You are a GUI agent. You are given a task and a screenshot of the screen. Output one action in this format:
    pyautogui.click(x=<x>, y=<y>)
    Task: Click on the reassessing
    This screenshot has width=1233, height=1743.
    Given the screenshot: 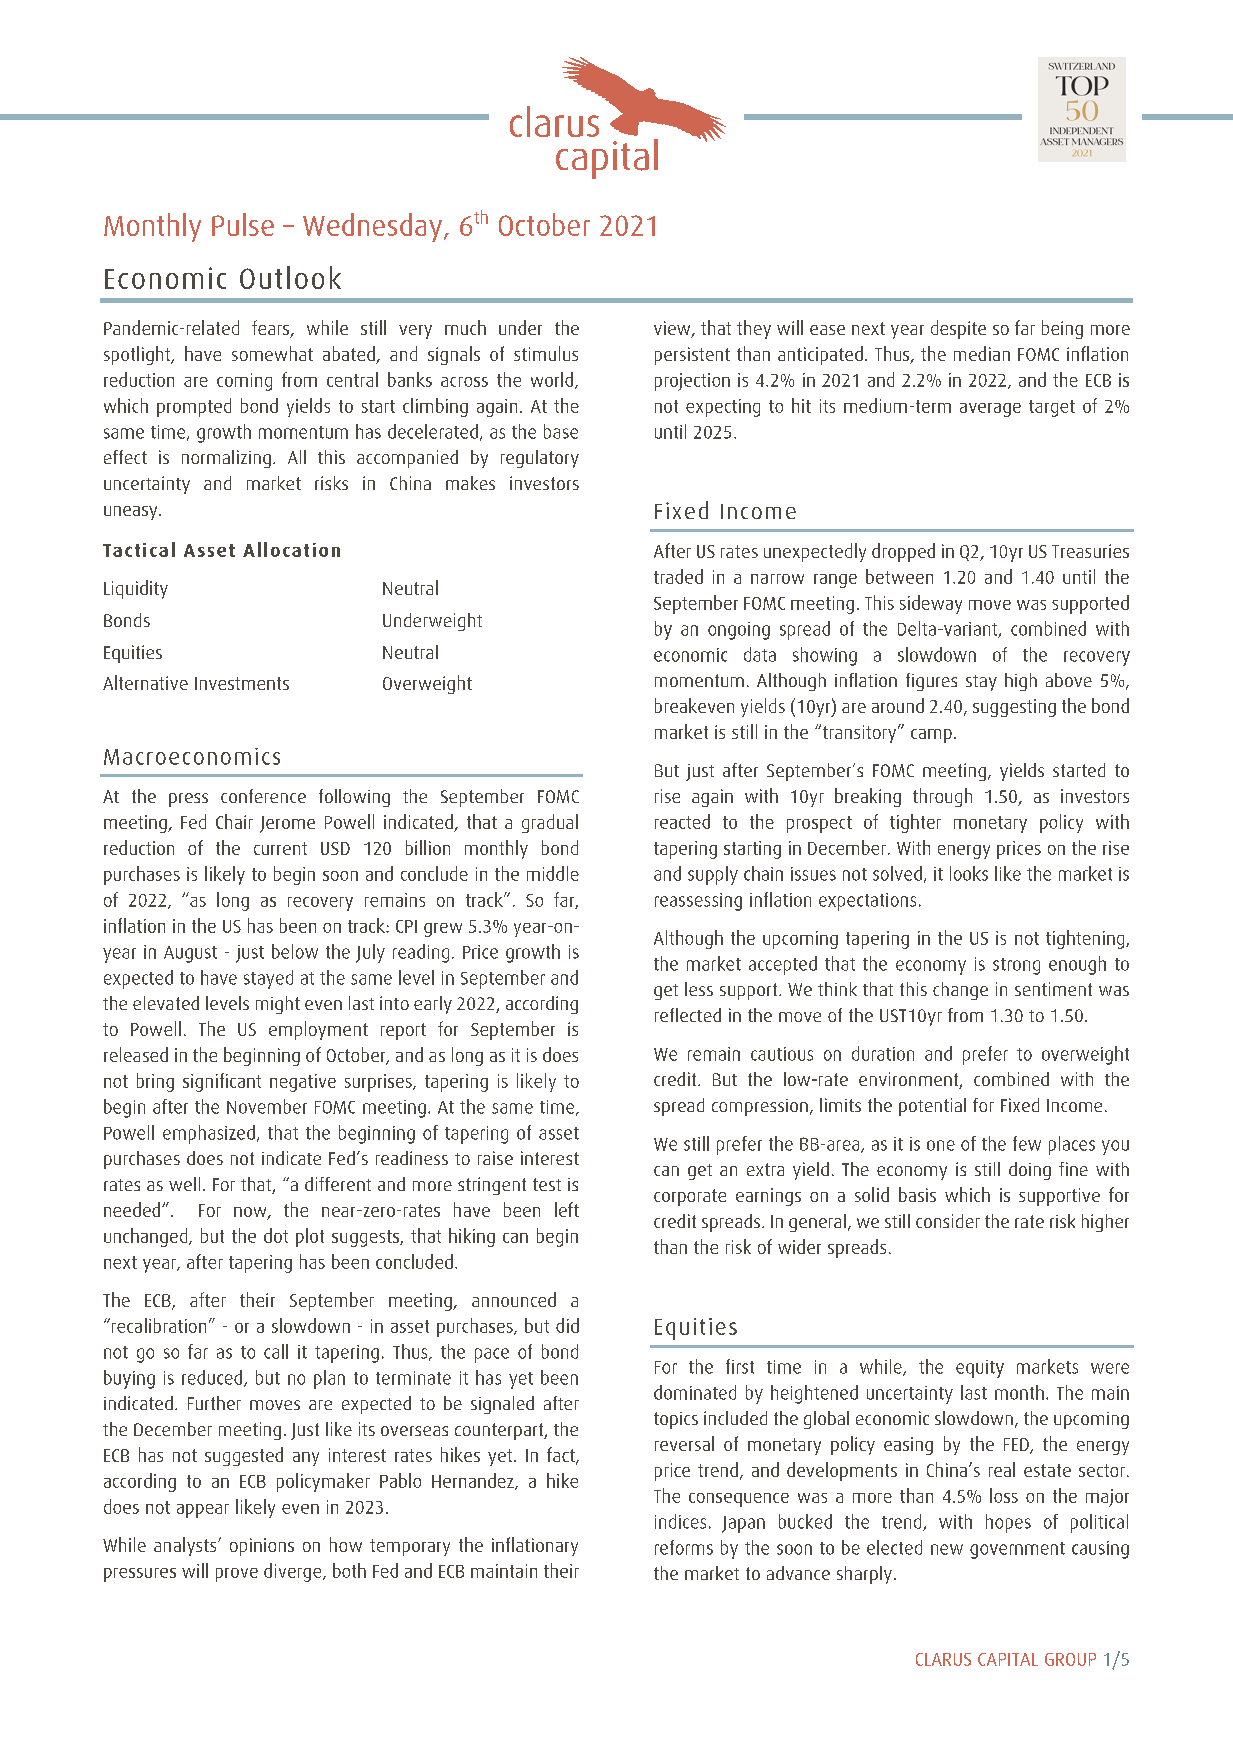 What is the action you would take?
    pyautogui.click(x=698, y=902)
